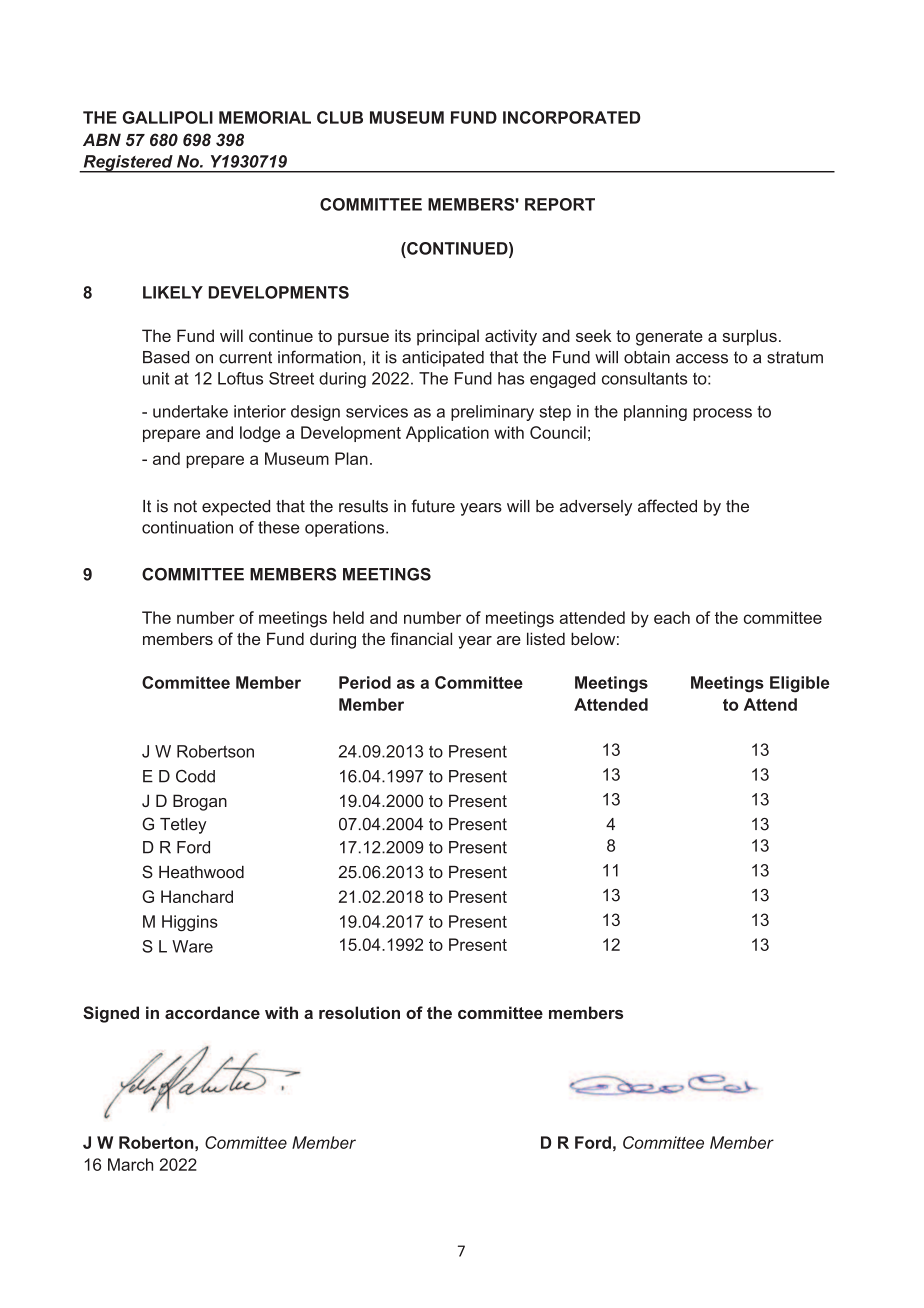  What do you see at coordinates (421, 638) in the screenshot?
I see `financial` at bounding box center [421, 638].
